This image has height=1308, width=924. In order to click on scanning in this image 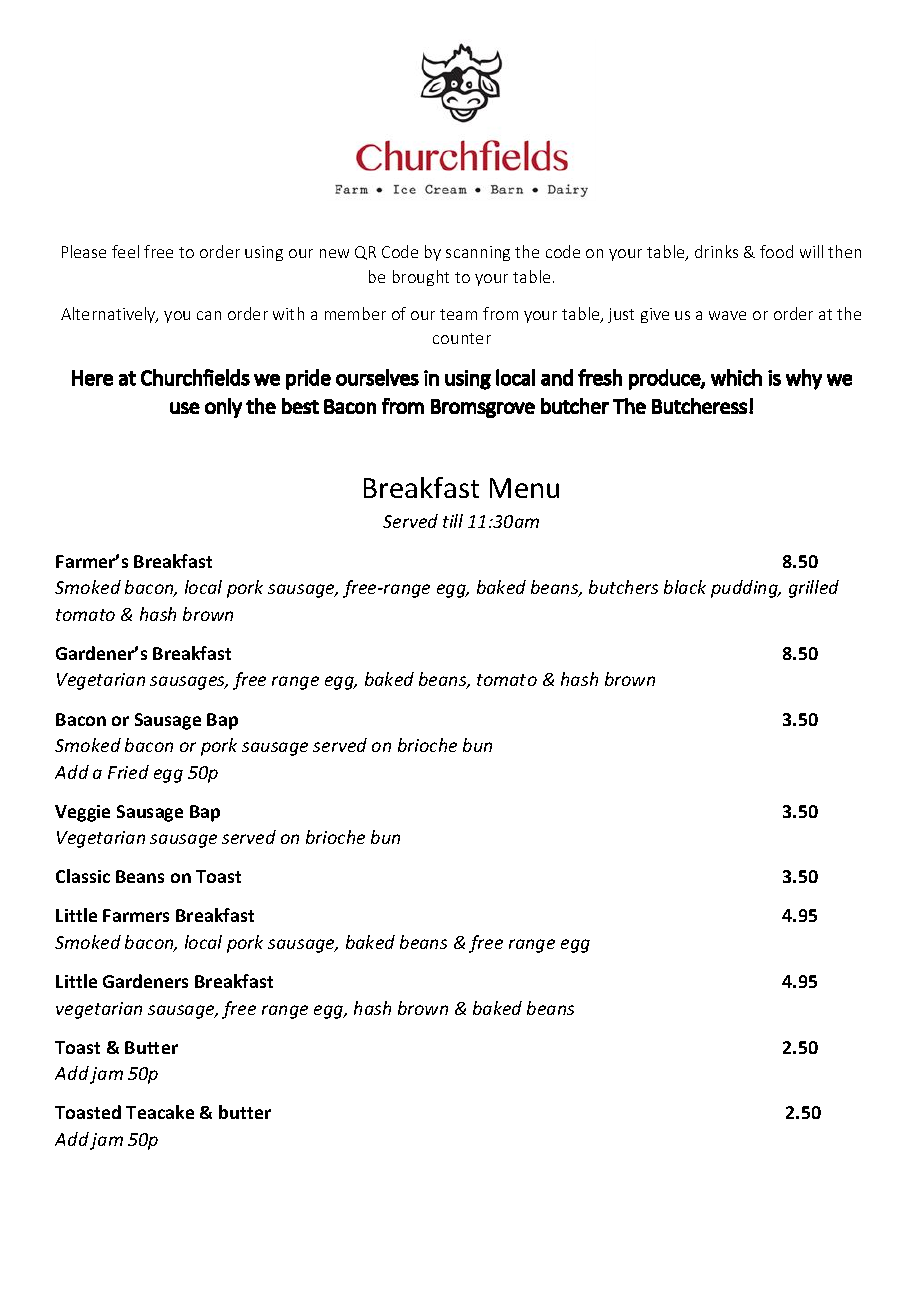, I will do `click(478, 253)`.
